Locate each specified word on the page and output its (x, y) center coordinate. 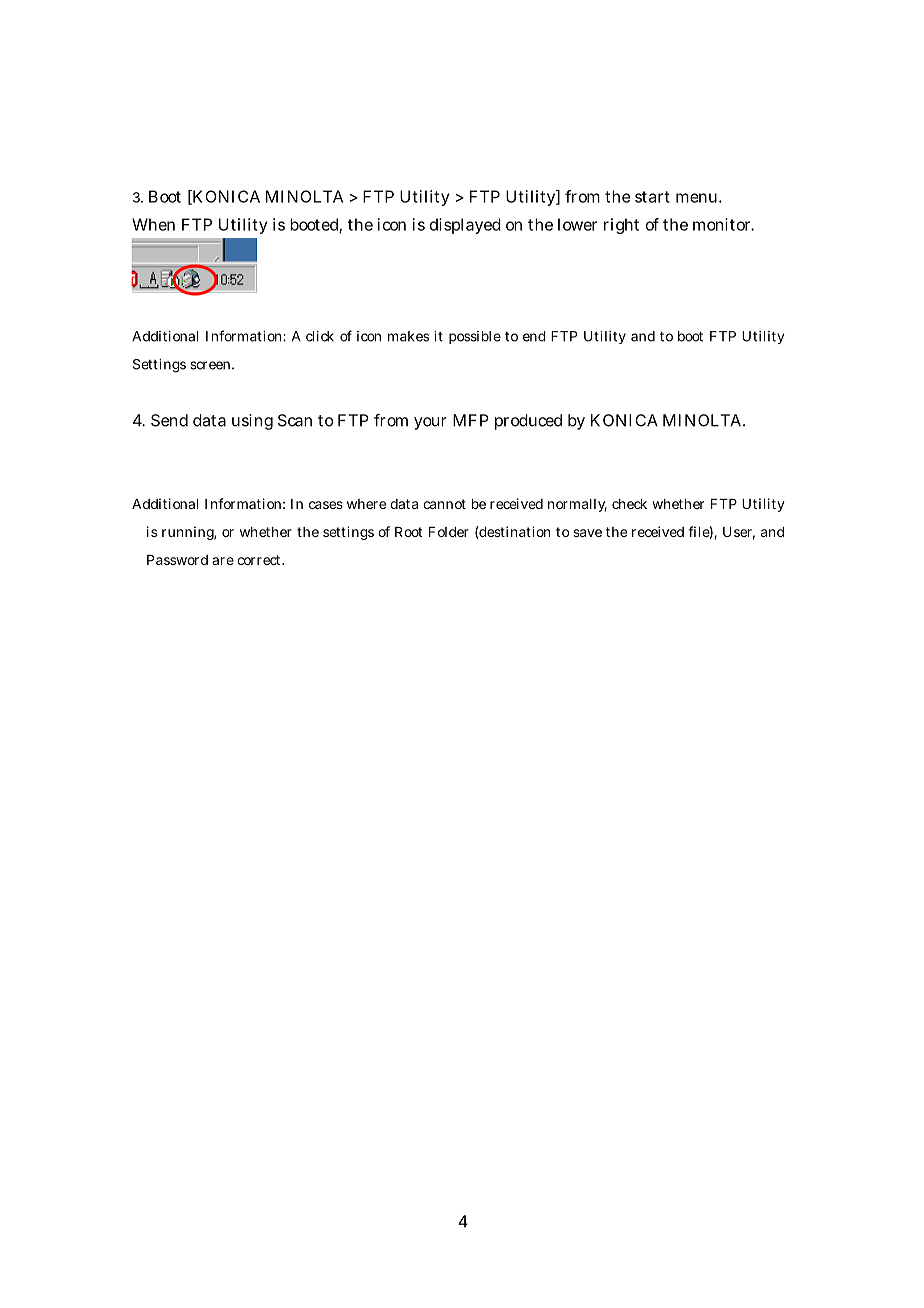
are (223, 561)
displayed (465, 226)
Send (169, 420)
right (621, 226)
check (629, 504)
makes (408, 336)
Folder (449, 532)
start (652, 197)
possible (475, 337)
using (252, 422)
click (320, 336)
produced (528, 422)
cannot (444, 504)
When (153, 224)
